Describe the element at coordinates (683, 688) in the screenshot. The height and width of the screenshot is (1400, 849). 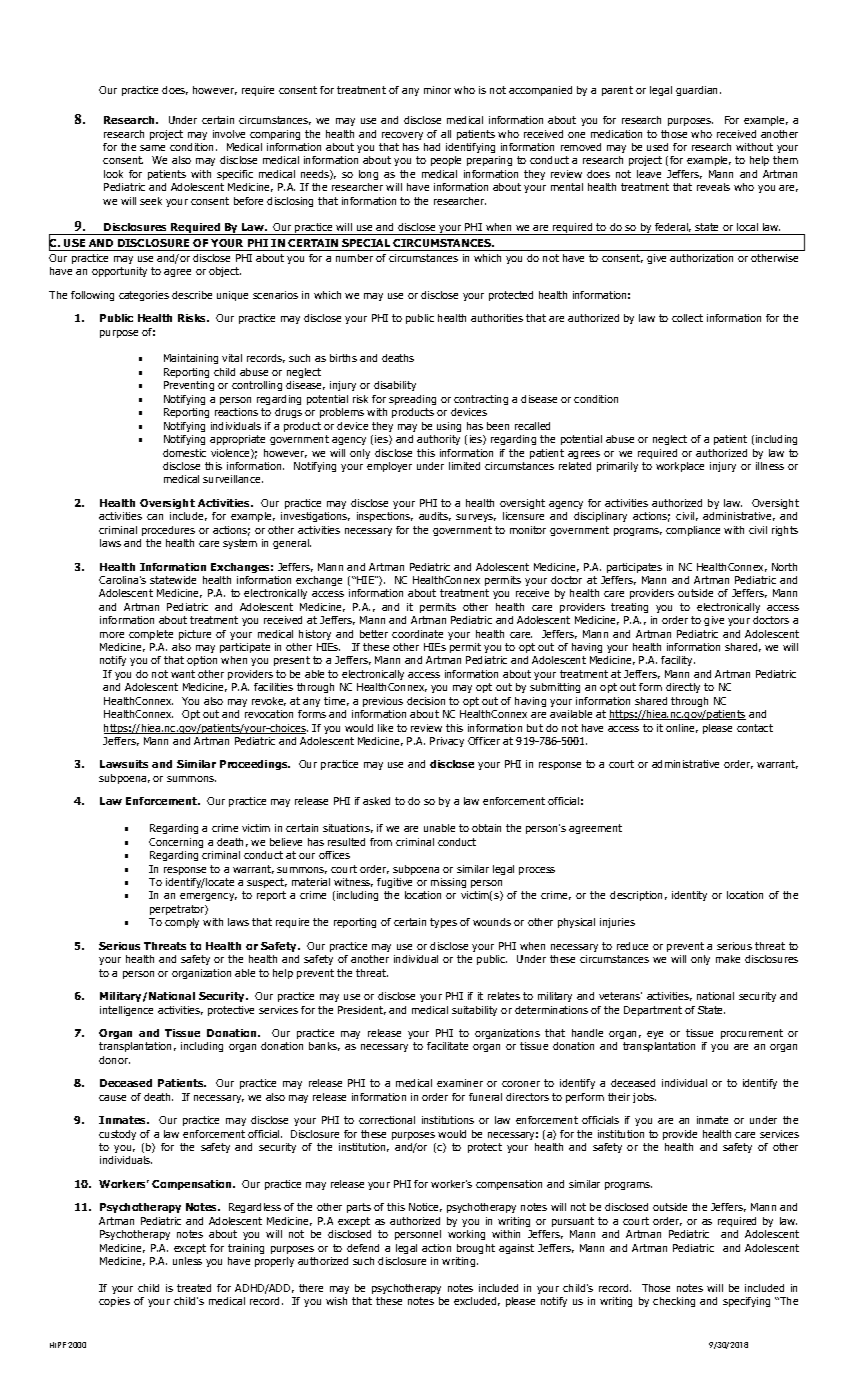
I see `directly` at that location.
